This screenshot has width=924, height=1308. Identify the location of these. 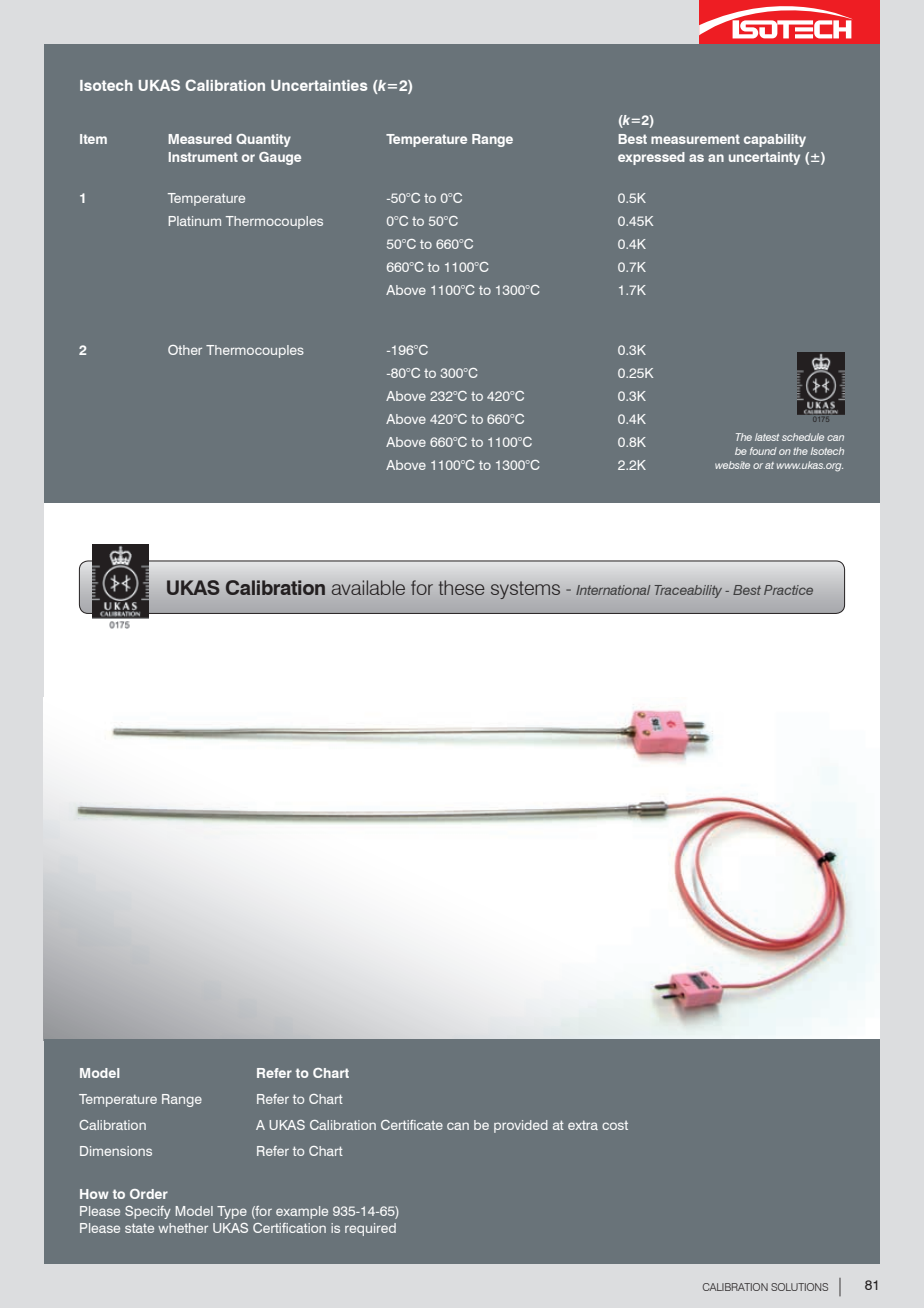
(461, 587).
